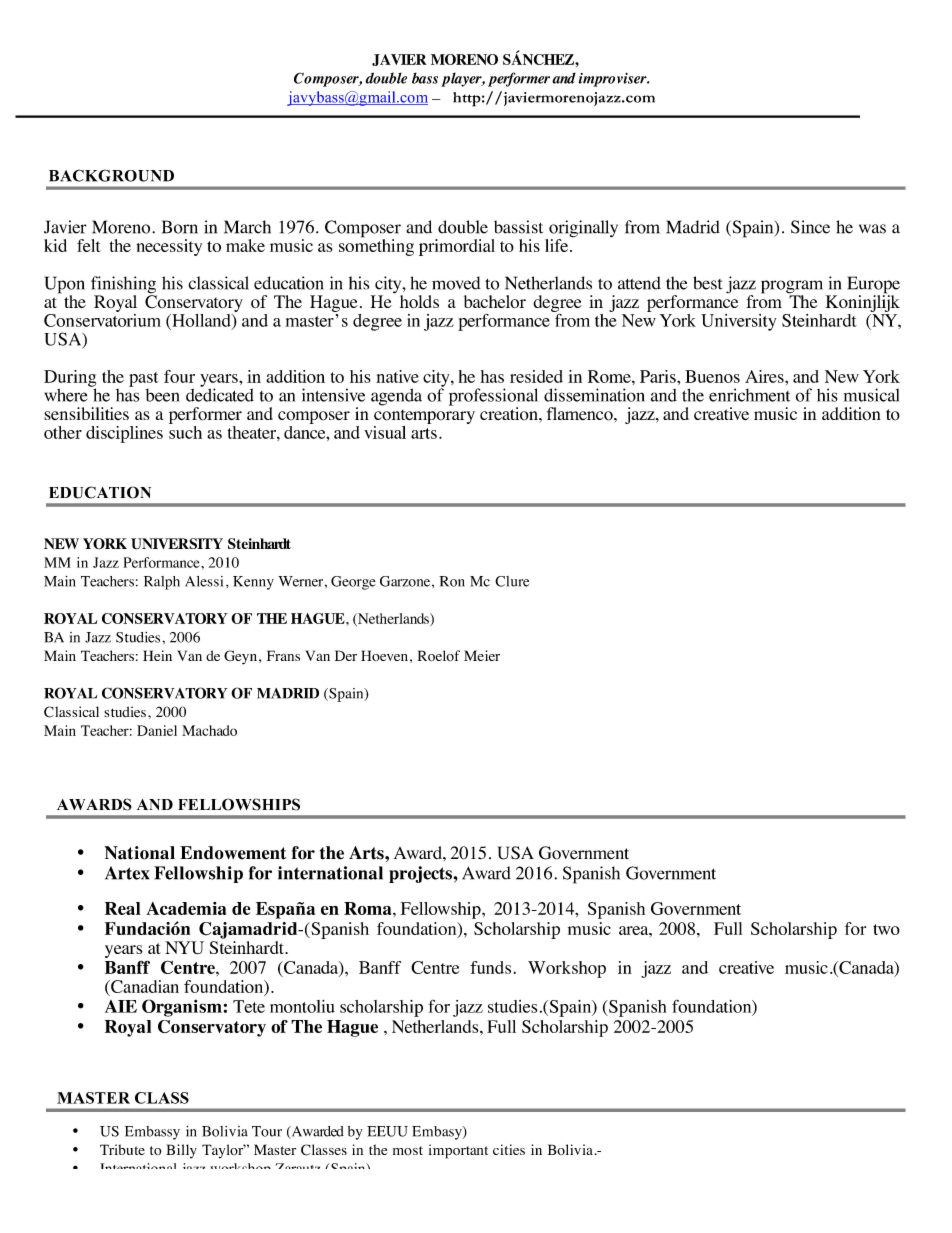  Describe the element at coordinates (457, 247) in the screenshot. I see `primordial` at that location.
